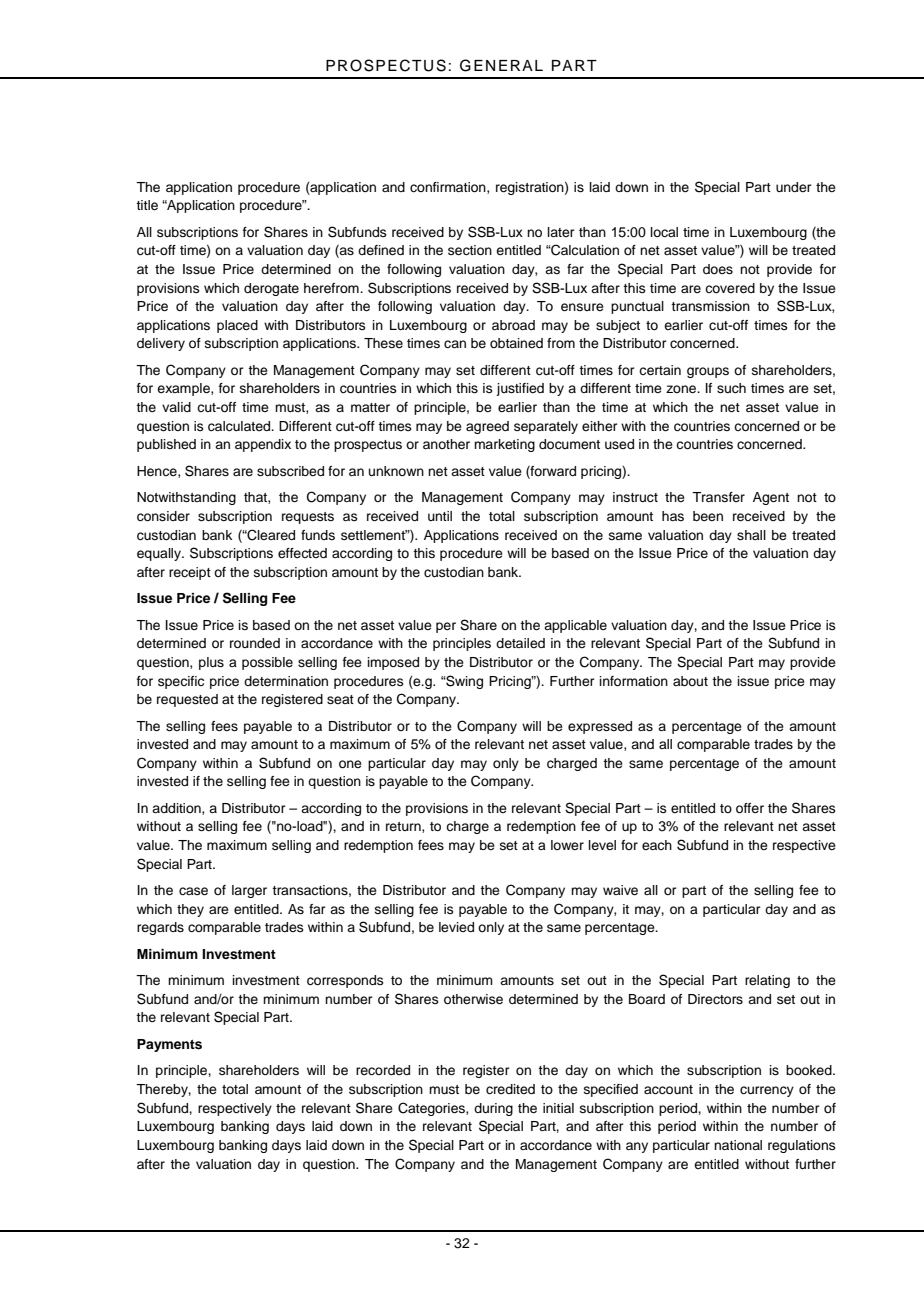  I want to click on levied, so click(456, 927).
